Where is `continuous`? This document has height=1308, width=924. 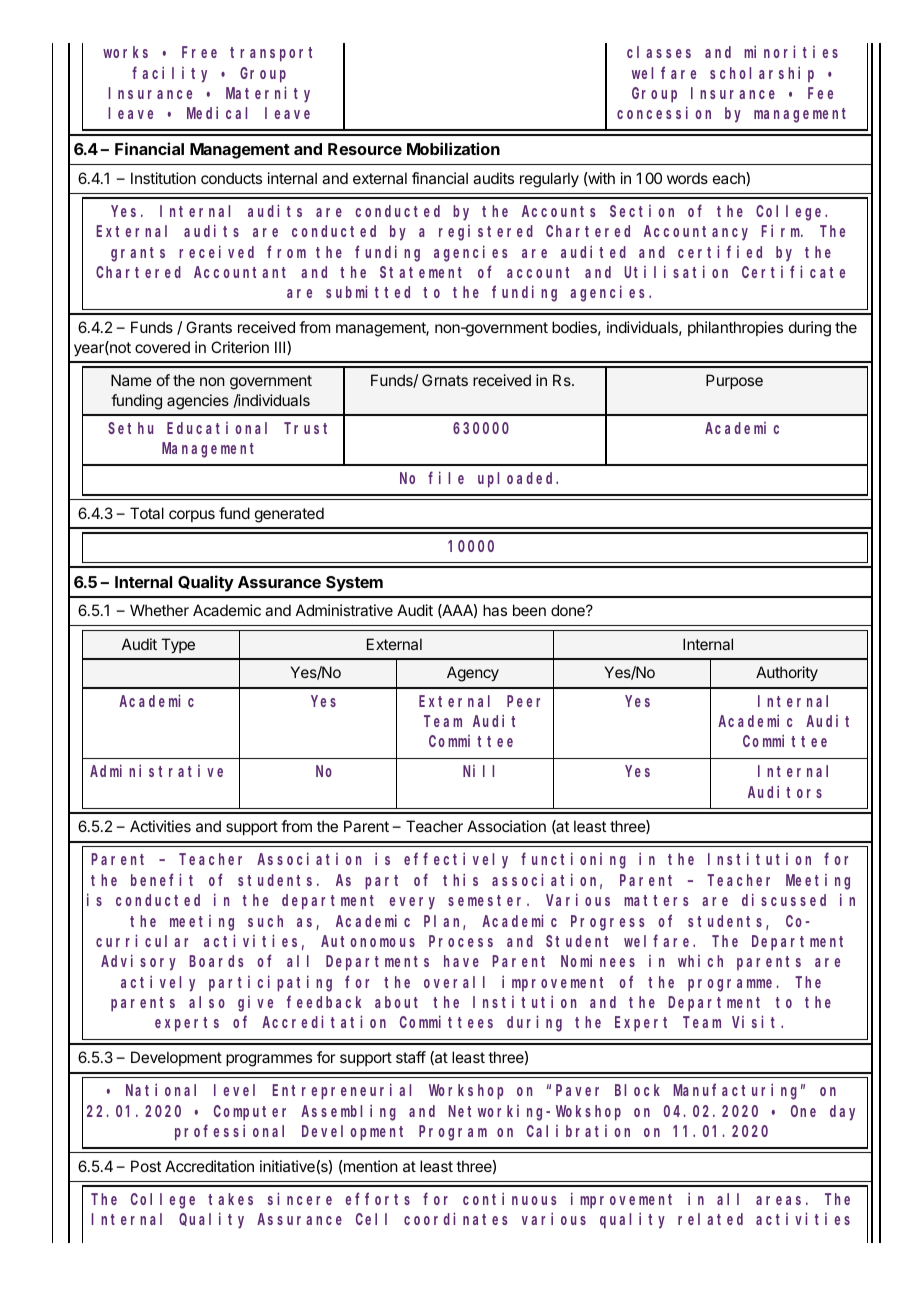
continuous is located at coordinates (510, 1198).
